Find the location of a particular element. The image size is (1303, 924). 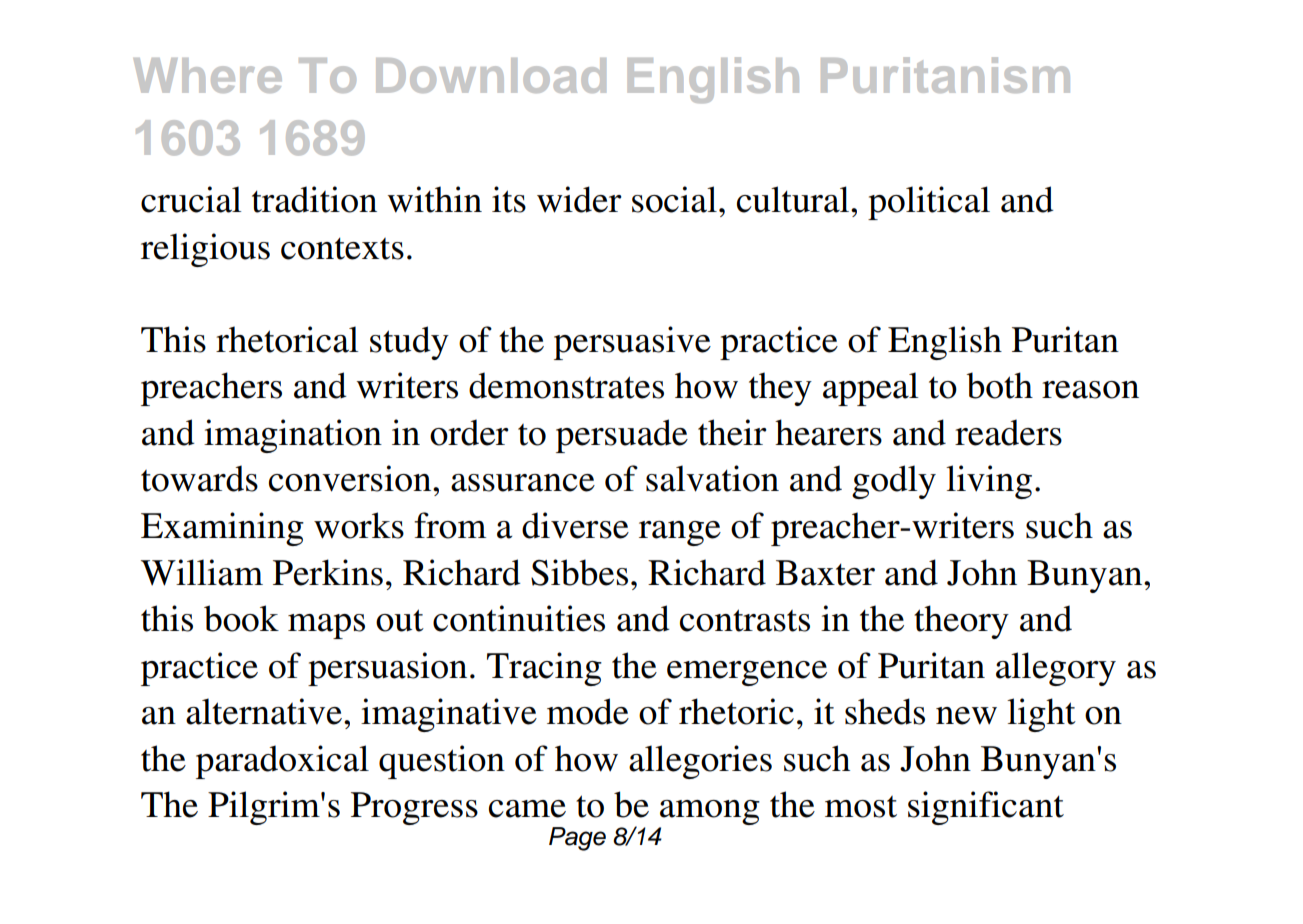

among is located at coordinates (709, 814).
